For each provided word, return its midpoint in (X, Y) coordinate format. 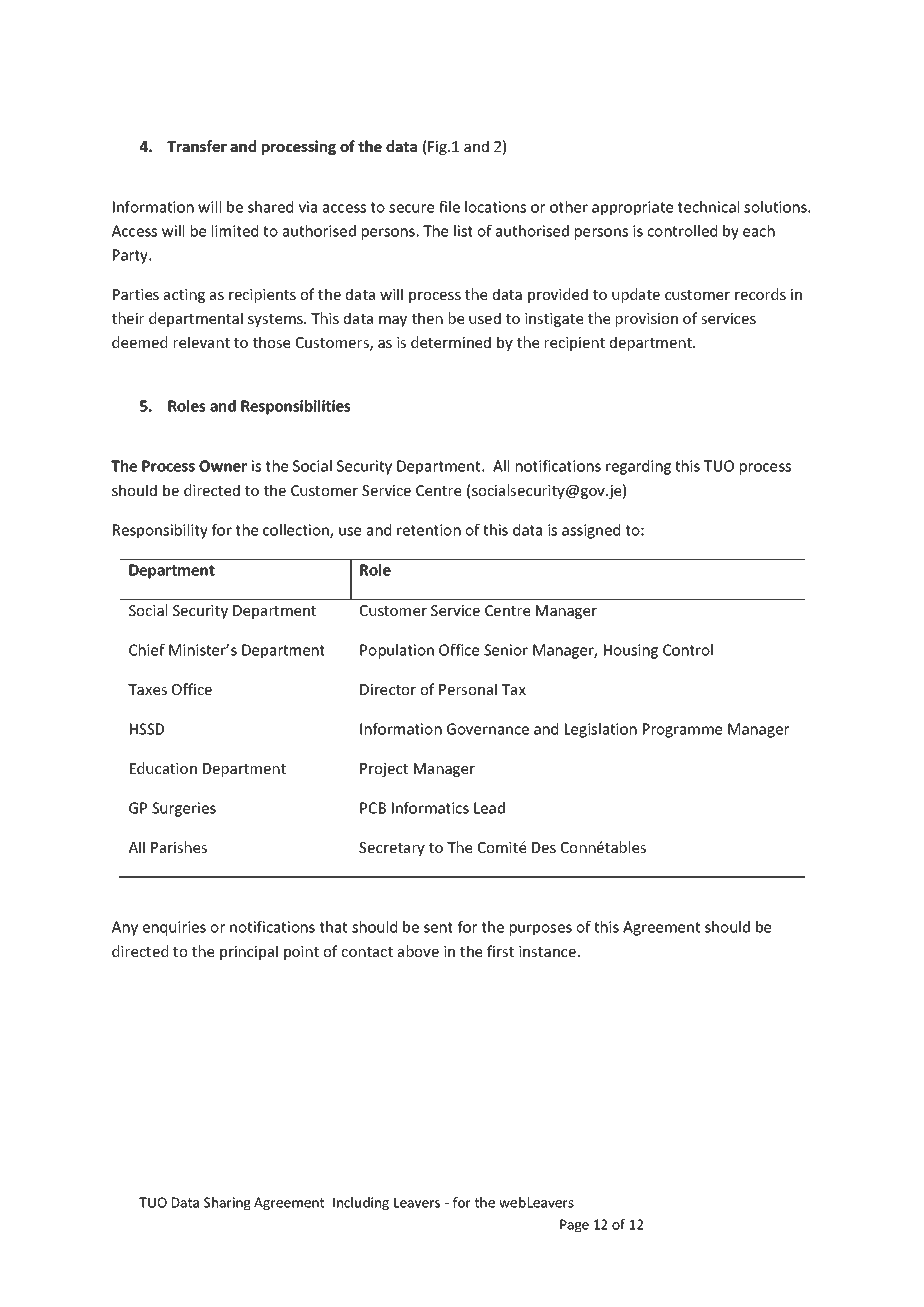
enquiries (174, 928)
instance (547, 951)
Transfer (197, 146)
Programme (682, 730)
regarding (638, 467)
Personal (468, 689)
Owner (223, 466)
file (449, 207)
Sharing (227, 1204)
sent (438, 927)
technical (708, 207)
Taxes (147, 689)
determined (451, 342)
